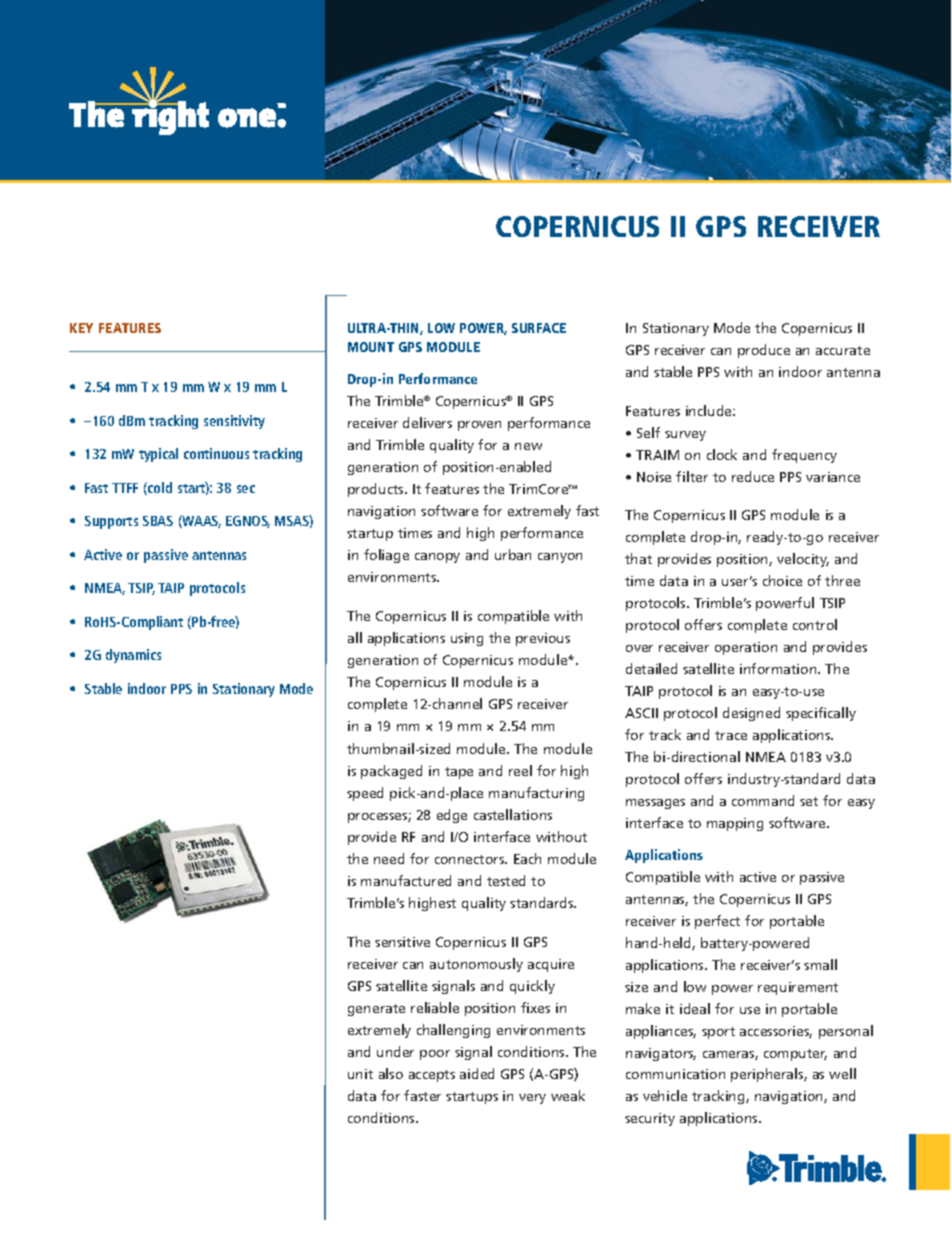 The width and height of the screenshot is (952, 1233). I want to click on tape, so click(459, 773).
